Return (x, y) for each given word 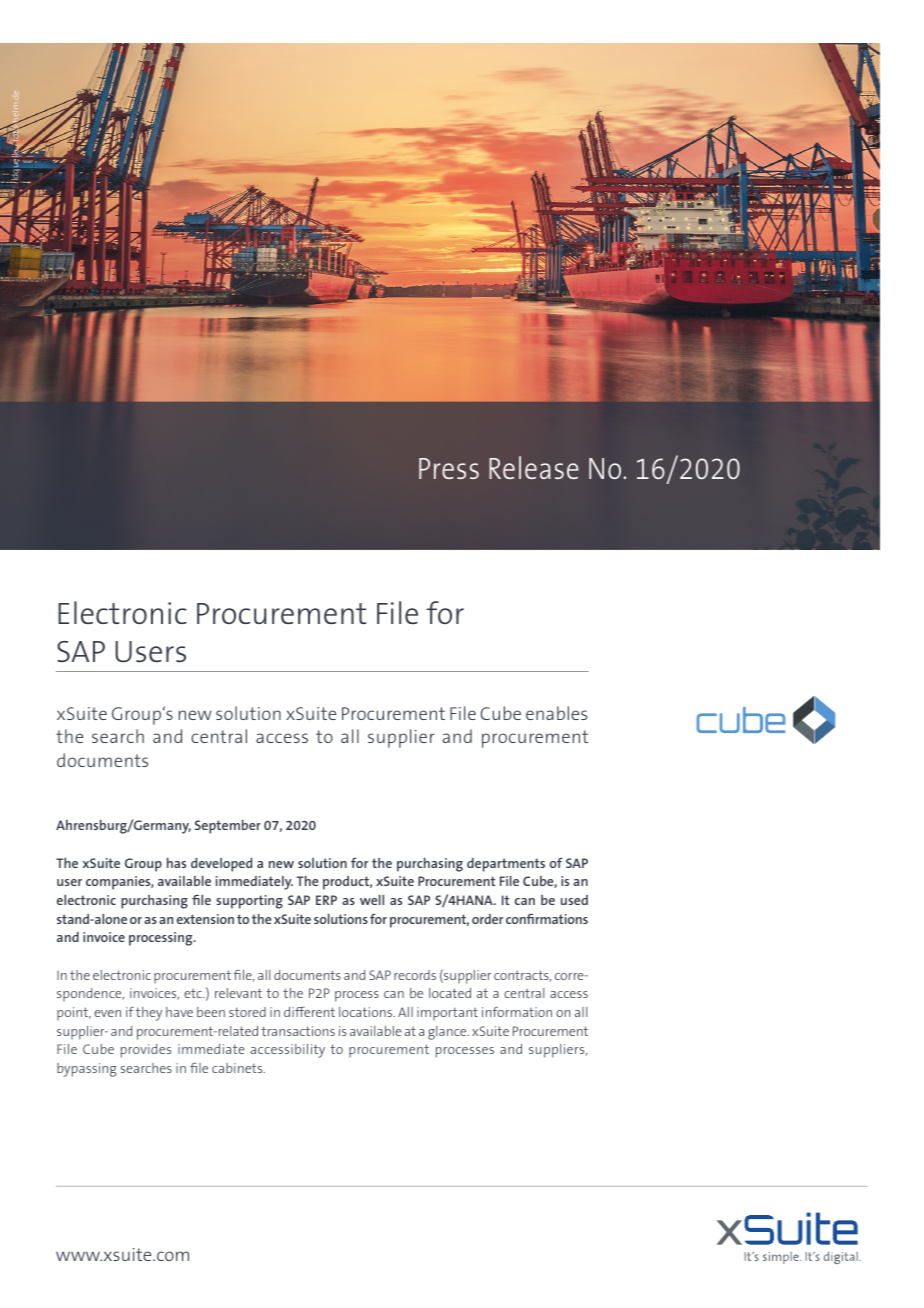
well (372, 900)
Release (534, 467)
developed (221, 865)
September (228, 827)
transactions (298, 1031)
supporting (249, 902)
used (574, 900)
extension (205, 919)
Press (449, 468)
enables (556, 713)
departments (506, 865)
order (487, 919)
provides (146, 1051)
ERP (326, 900)
